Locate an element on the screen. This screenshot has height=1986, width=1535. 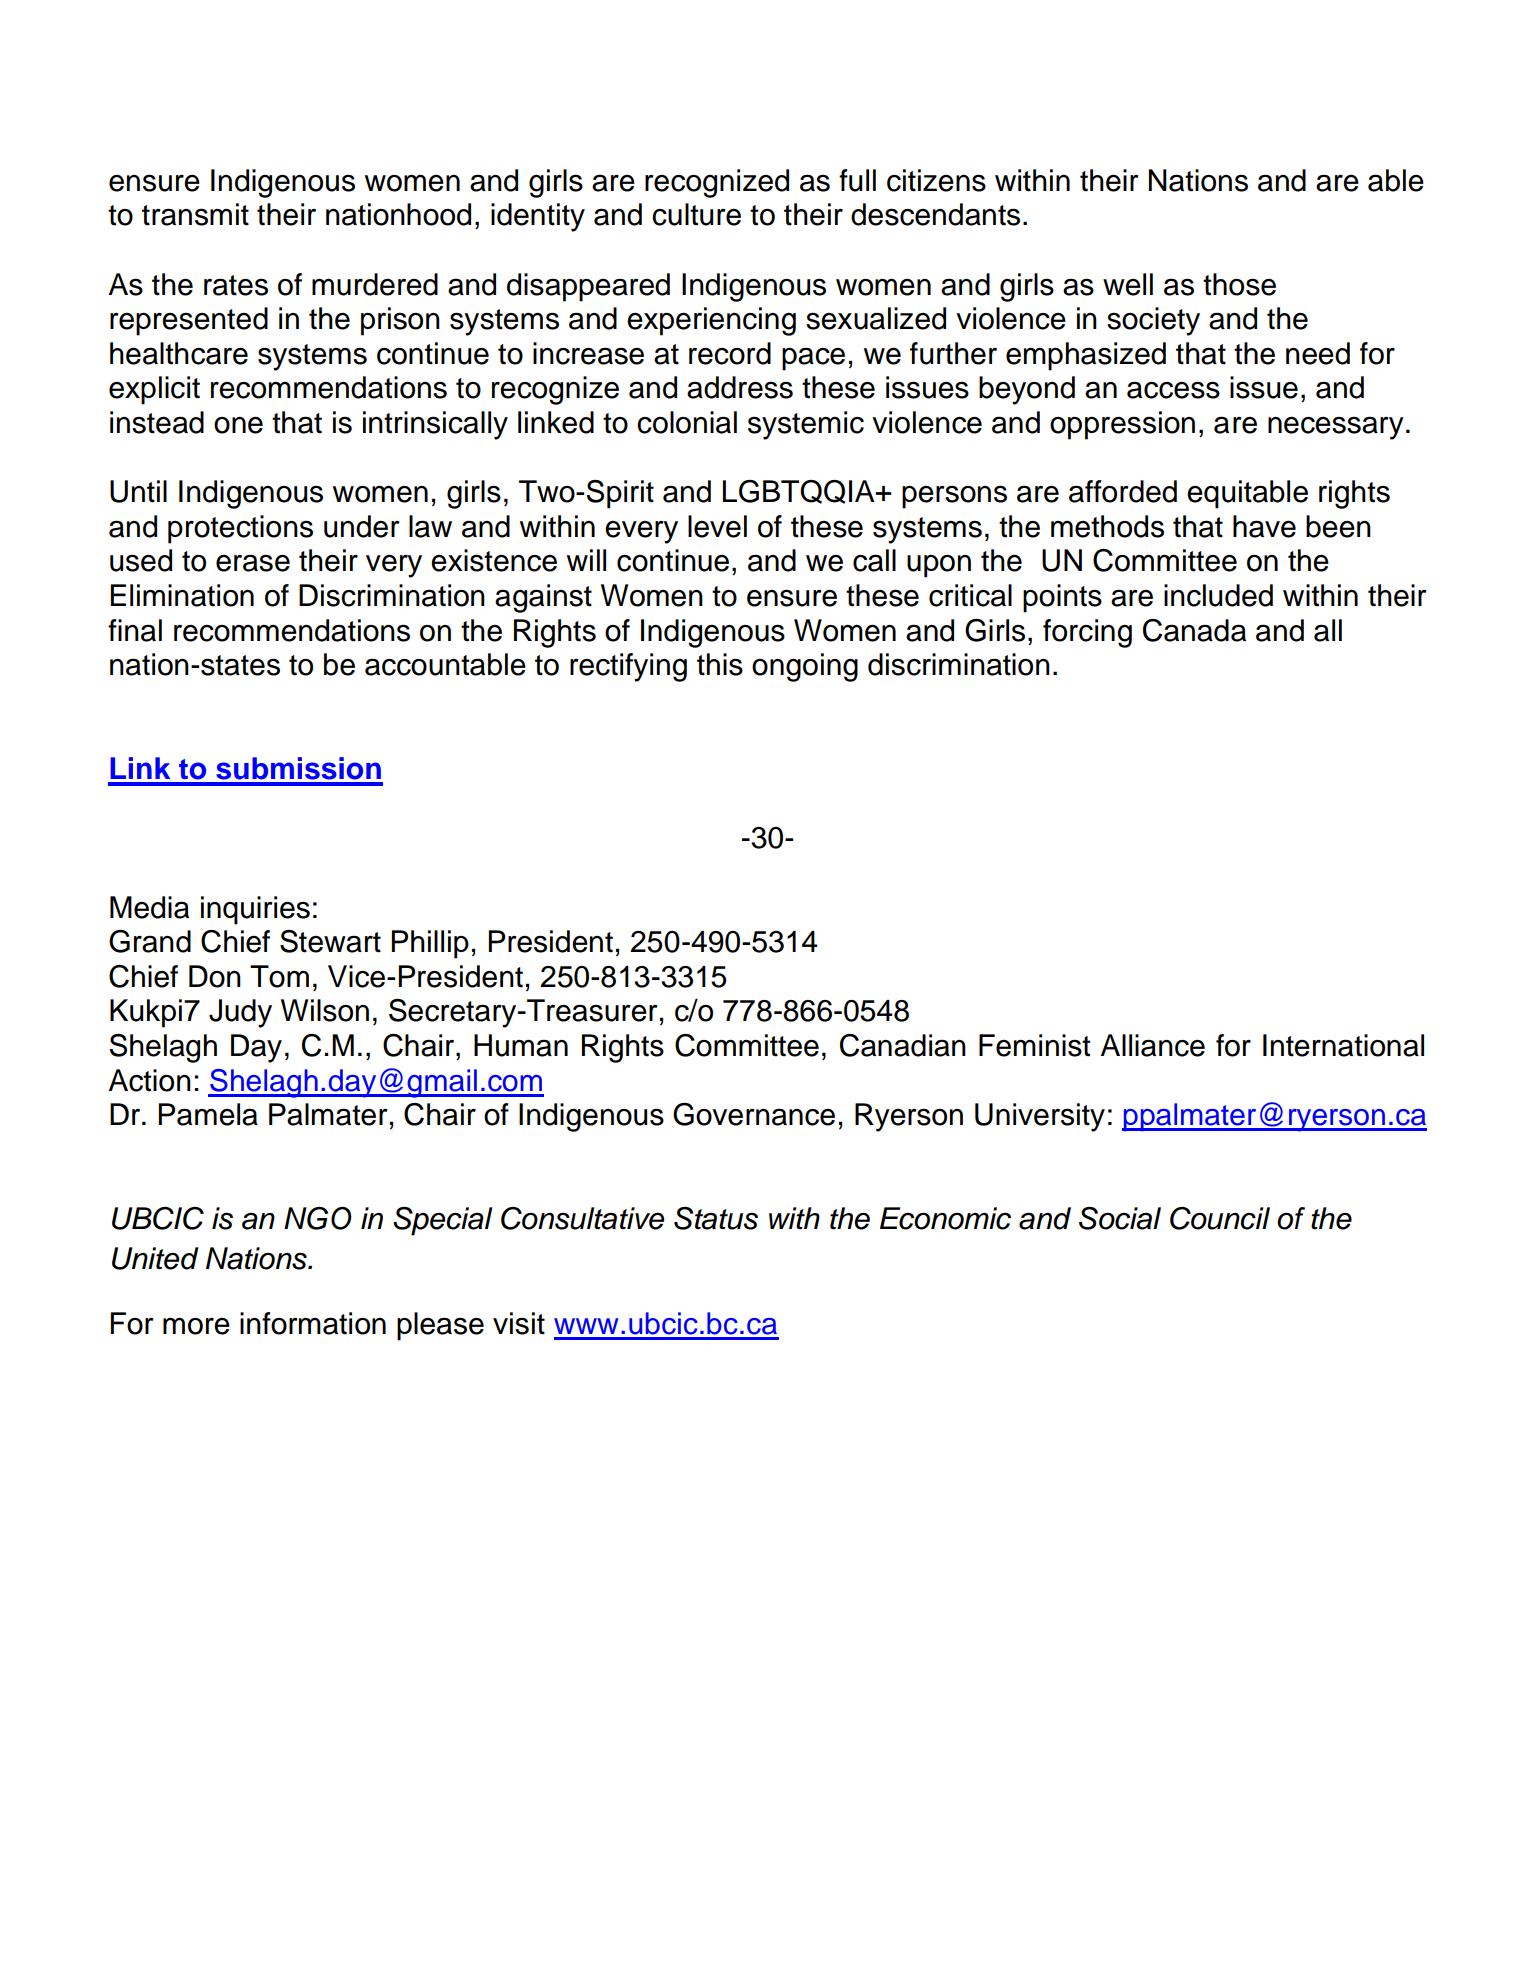
Canada is located at coordinates (1194, 630).
